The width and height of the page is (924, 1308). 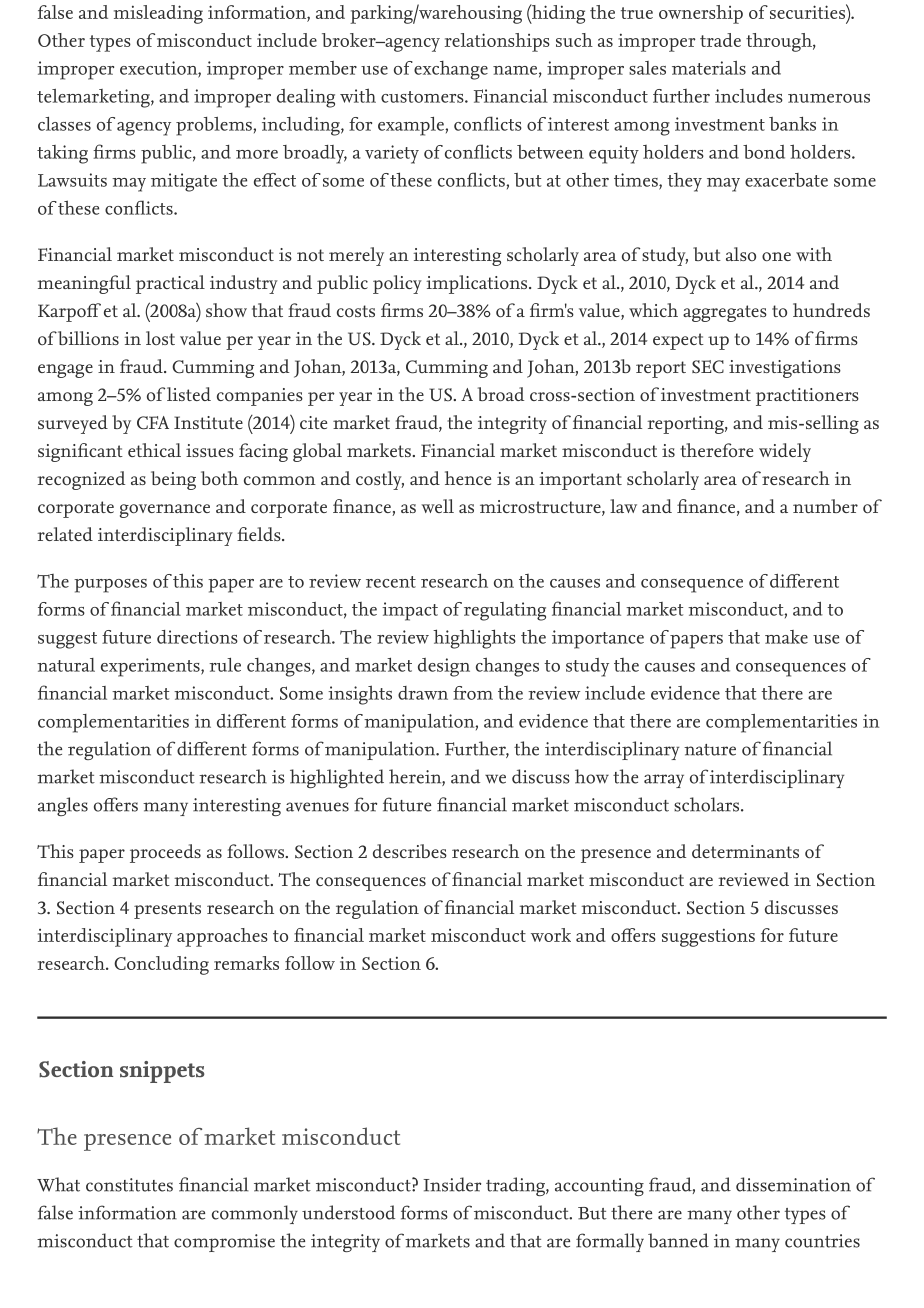 I want to click on directions, so click(x=197, y=637).
